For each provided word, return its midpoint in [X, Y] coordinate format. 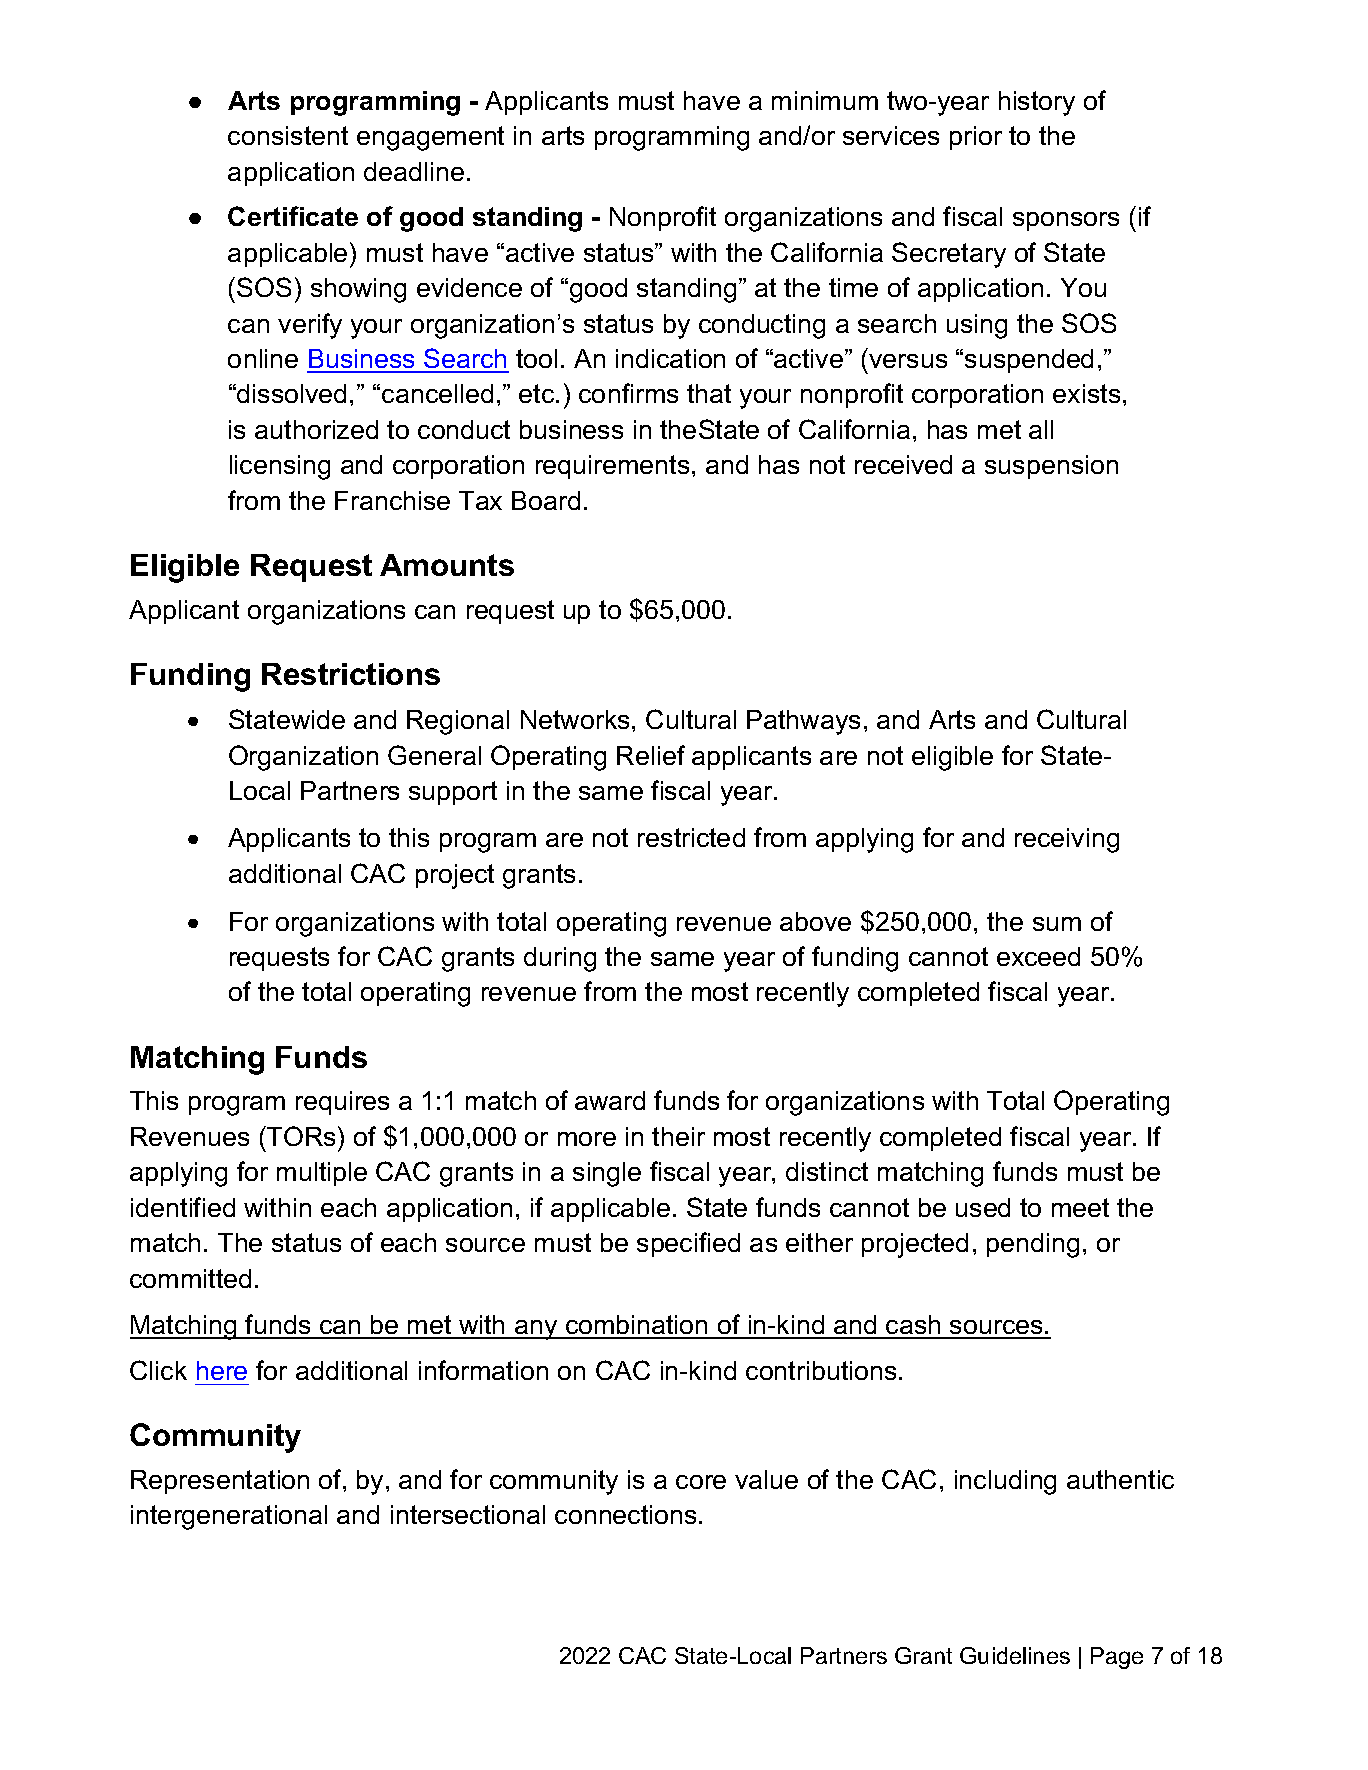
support [453, 793]
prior [976, 138]
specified [688, 1244]
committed [190, 1278]
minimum [825, 100]
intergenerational [229, 1517]
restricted [691, 837]
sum [1057, 924]
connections [625, 1514]
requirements [612, 467]
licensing [280, 467]
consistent [288, 135]
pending [1033, 1245]
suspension [1051, 467]
